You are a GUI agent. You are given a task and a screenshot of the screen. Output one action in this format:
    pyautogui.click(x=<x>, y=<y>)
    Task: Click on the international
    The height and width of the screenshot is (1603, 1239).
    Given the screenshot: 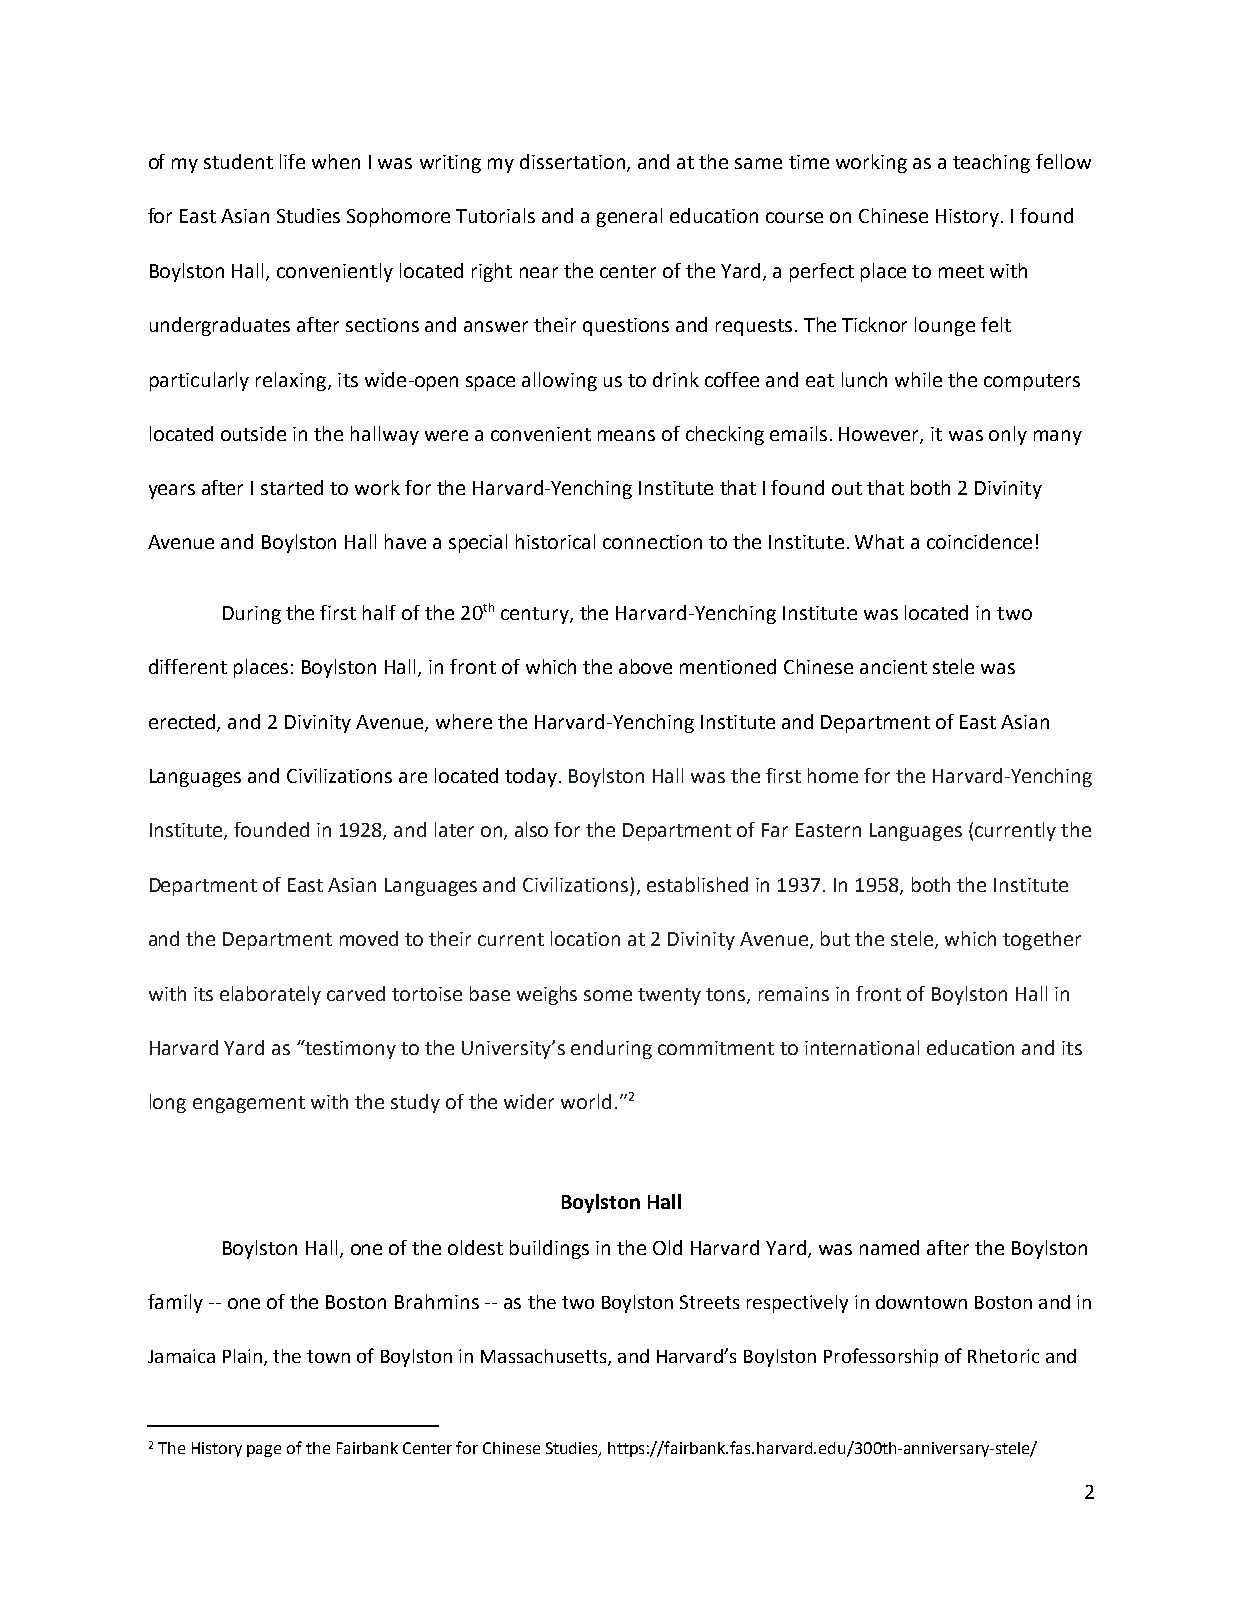 What is the action you would take?
    pyautogui.click(x=862, y=1047)
